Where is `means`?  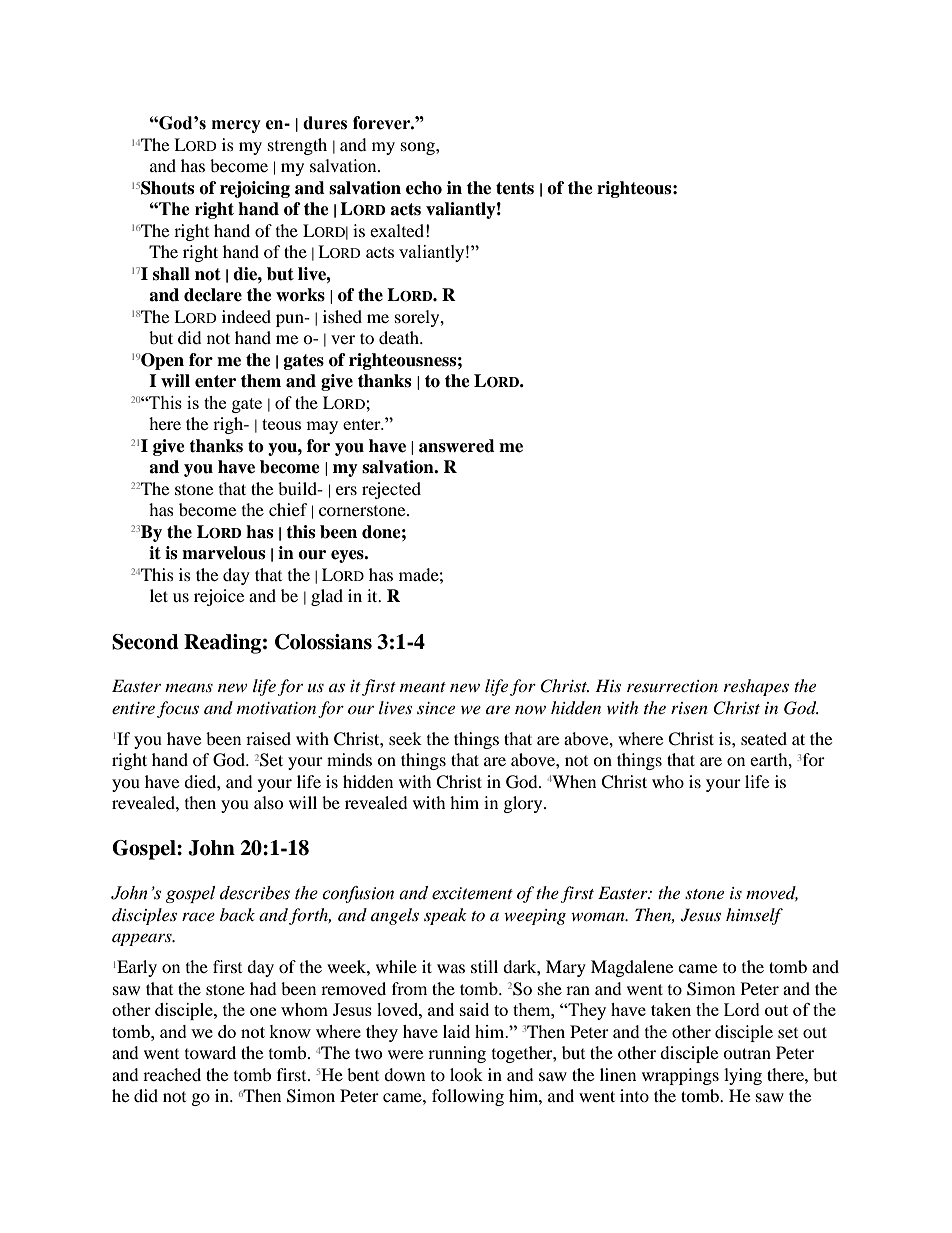 means is located at coordinates (189, 688).
